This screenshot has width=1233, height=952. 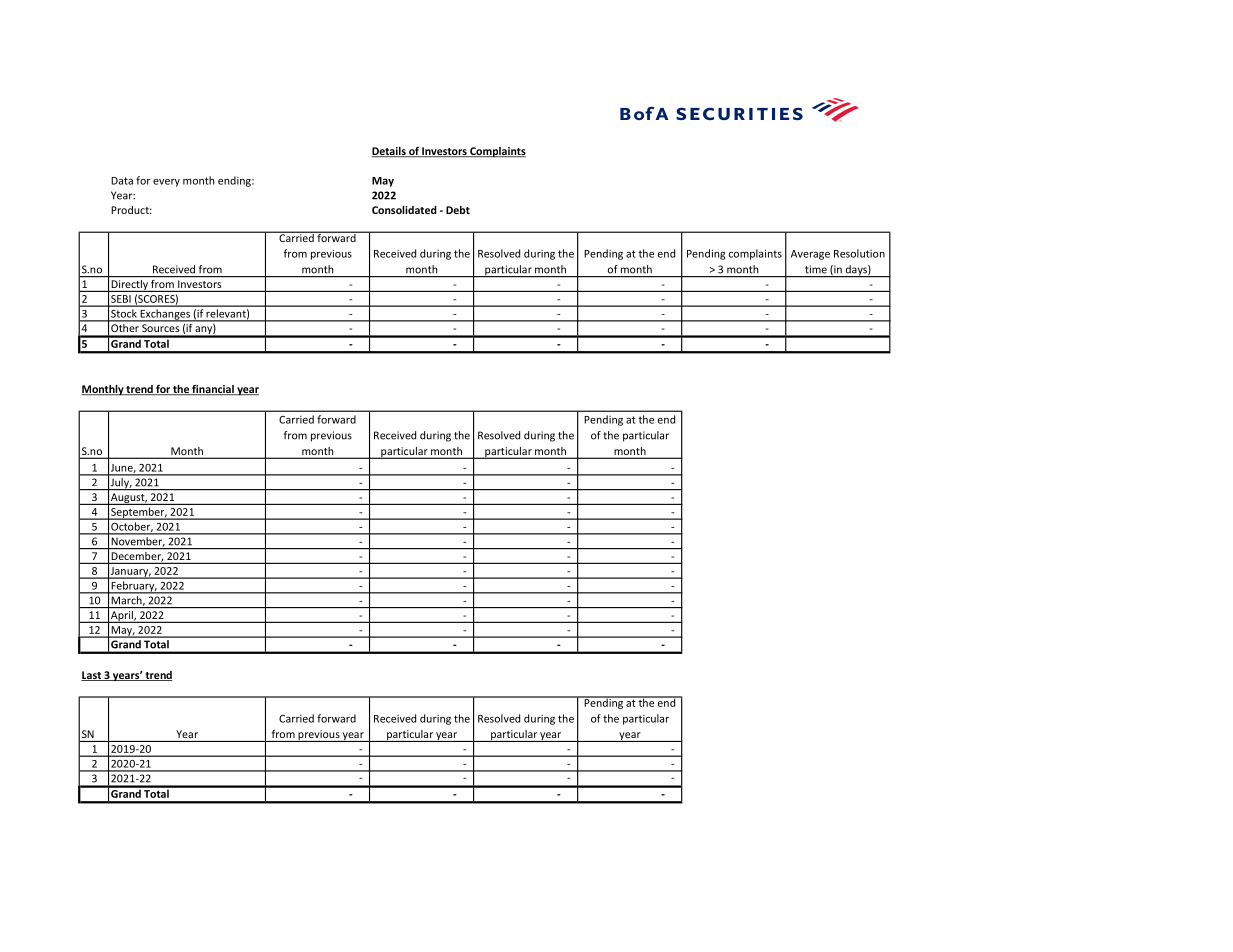 What do you see at coordinates (213, 390) in the screenshot?
I see `financial` at bounding box center [213, 390].
